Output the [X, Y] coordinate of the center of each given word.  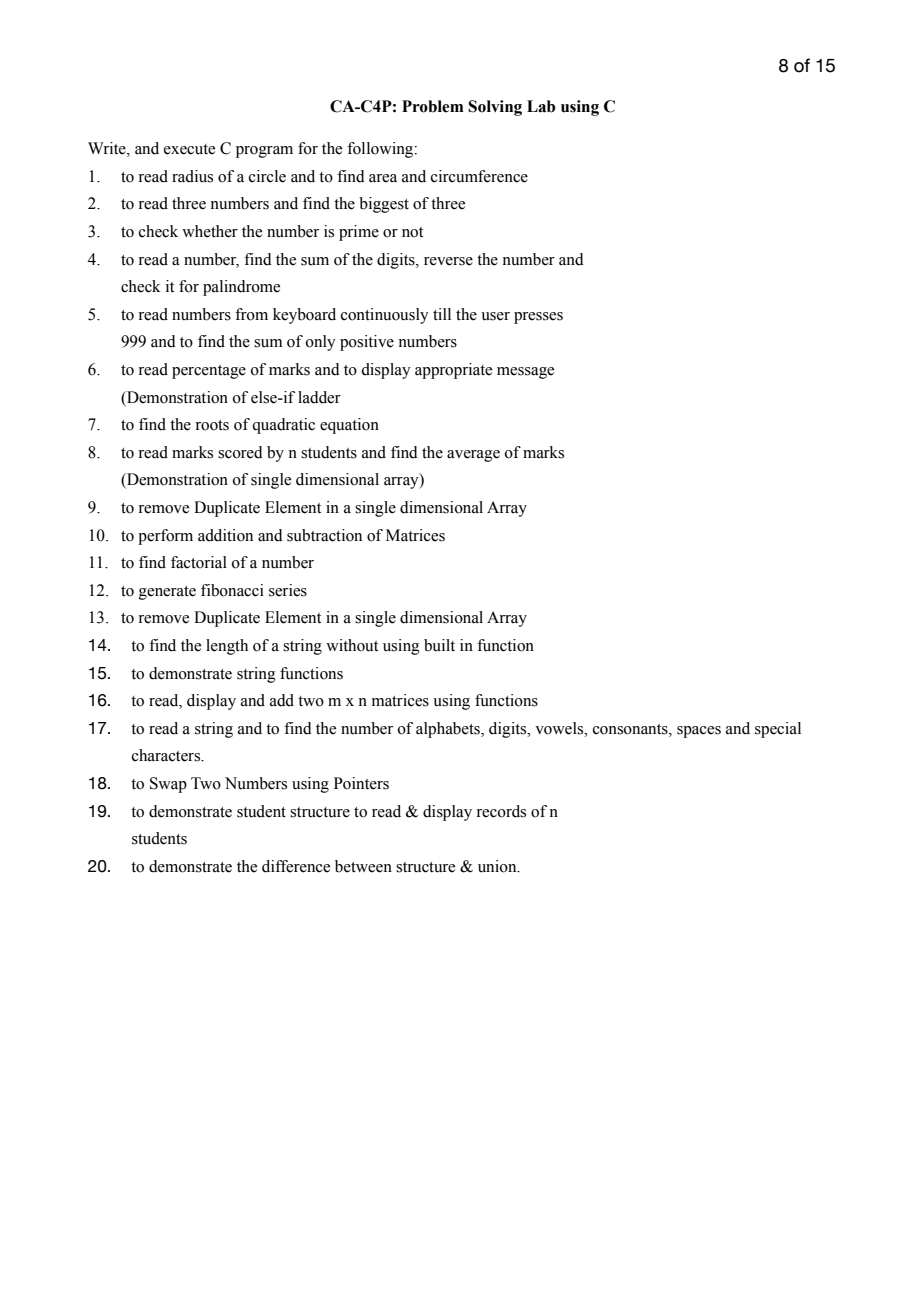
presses [538, 318]
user [495, 316]
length [227, 647]
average [473, 456]
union [498, 866]
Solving [495, 108]
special [778, 730]
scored [240, 452]
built [439, 645]
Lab [541, 106]
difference [296, 866]
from [251, 314]
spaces [699, 732]
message [525, 373]
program [264, 152]
